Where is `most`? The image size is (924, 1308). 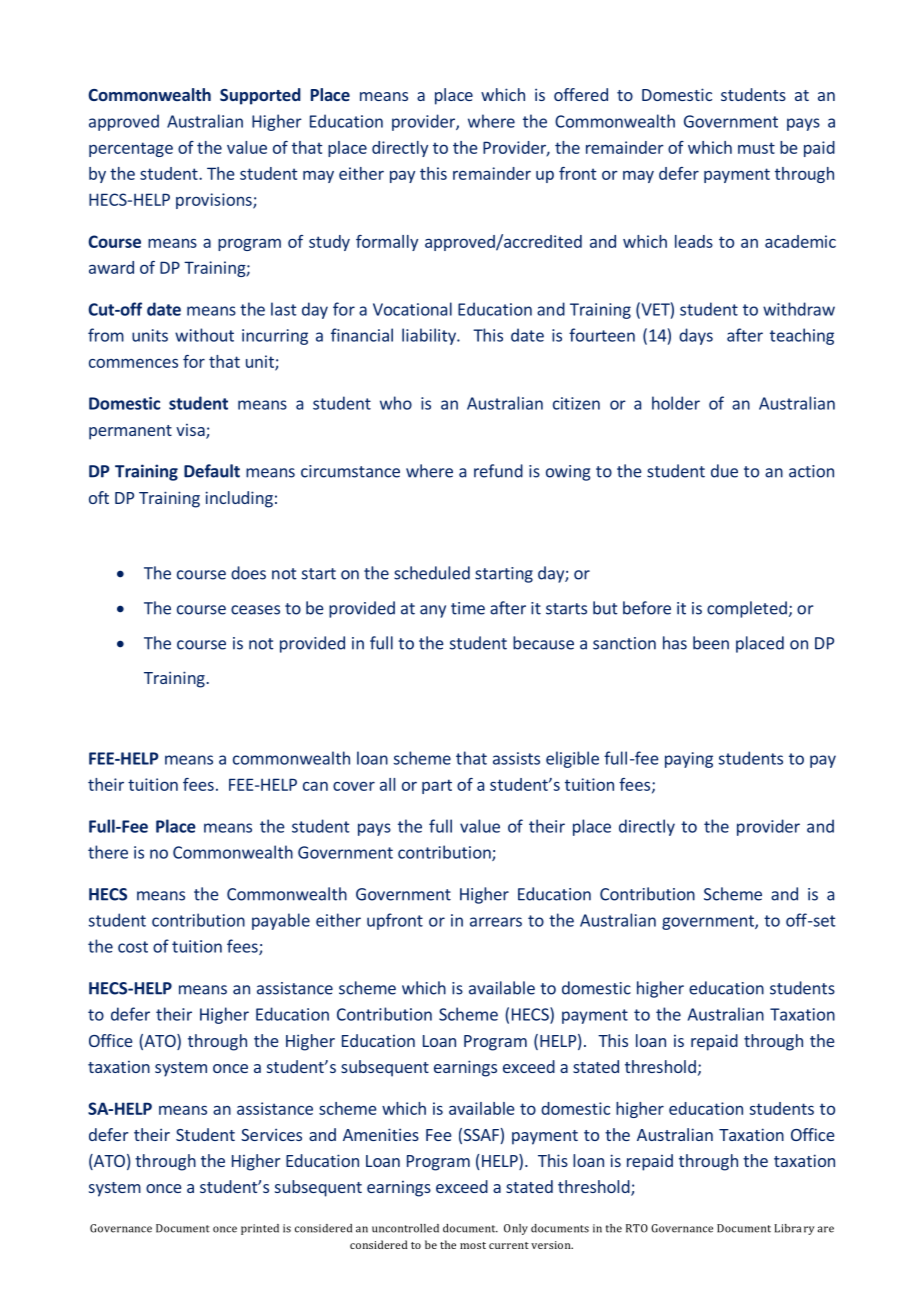 most is located at coordinates (473, 1245).
